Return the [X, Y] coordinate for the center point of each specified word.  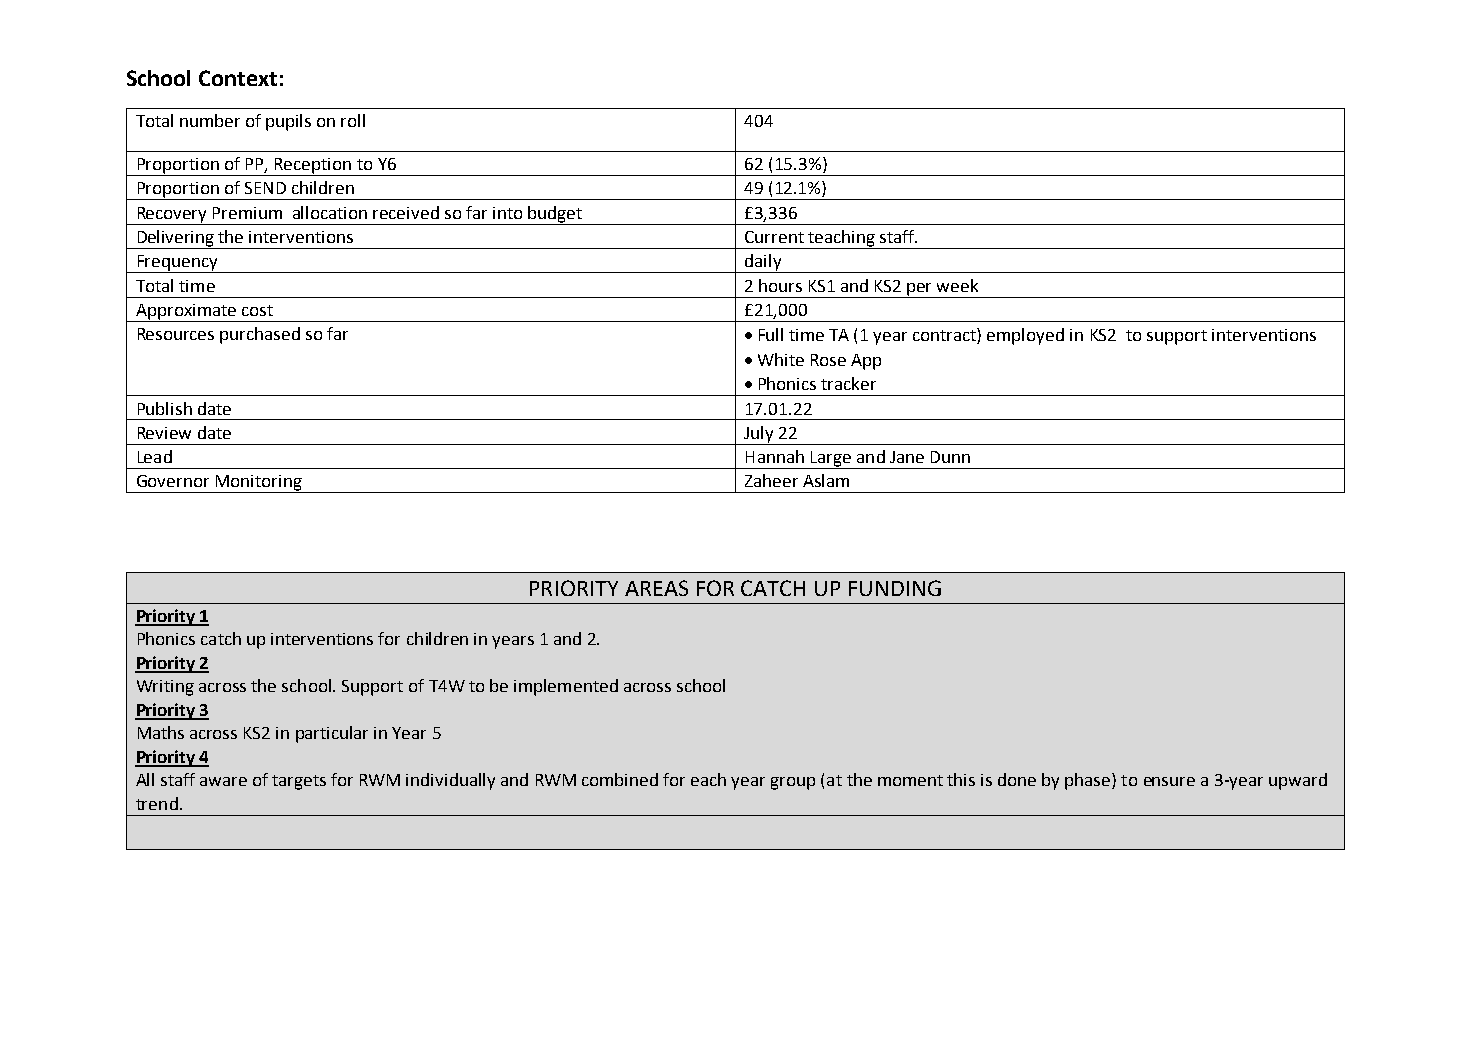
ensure [1169, 781]
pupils [288, 122]
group [793, 783]
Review [164, 433]
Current [774, 237]
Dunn [950, 457]
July [759, 435]
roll [353, 120]
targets [299, 782]
